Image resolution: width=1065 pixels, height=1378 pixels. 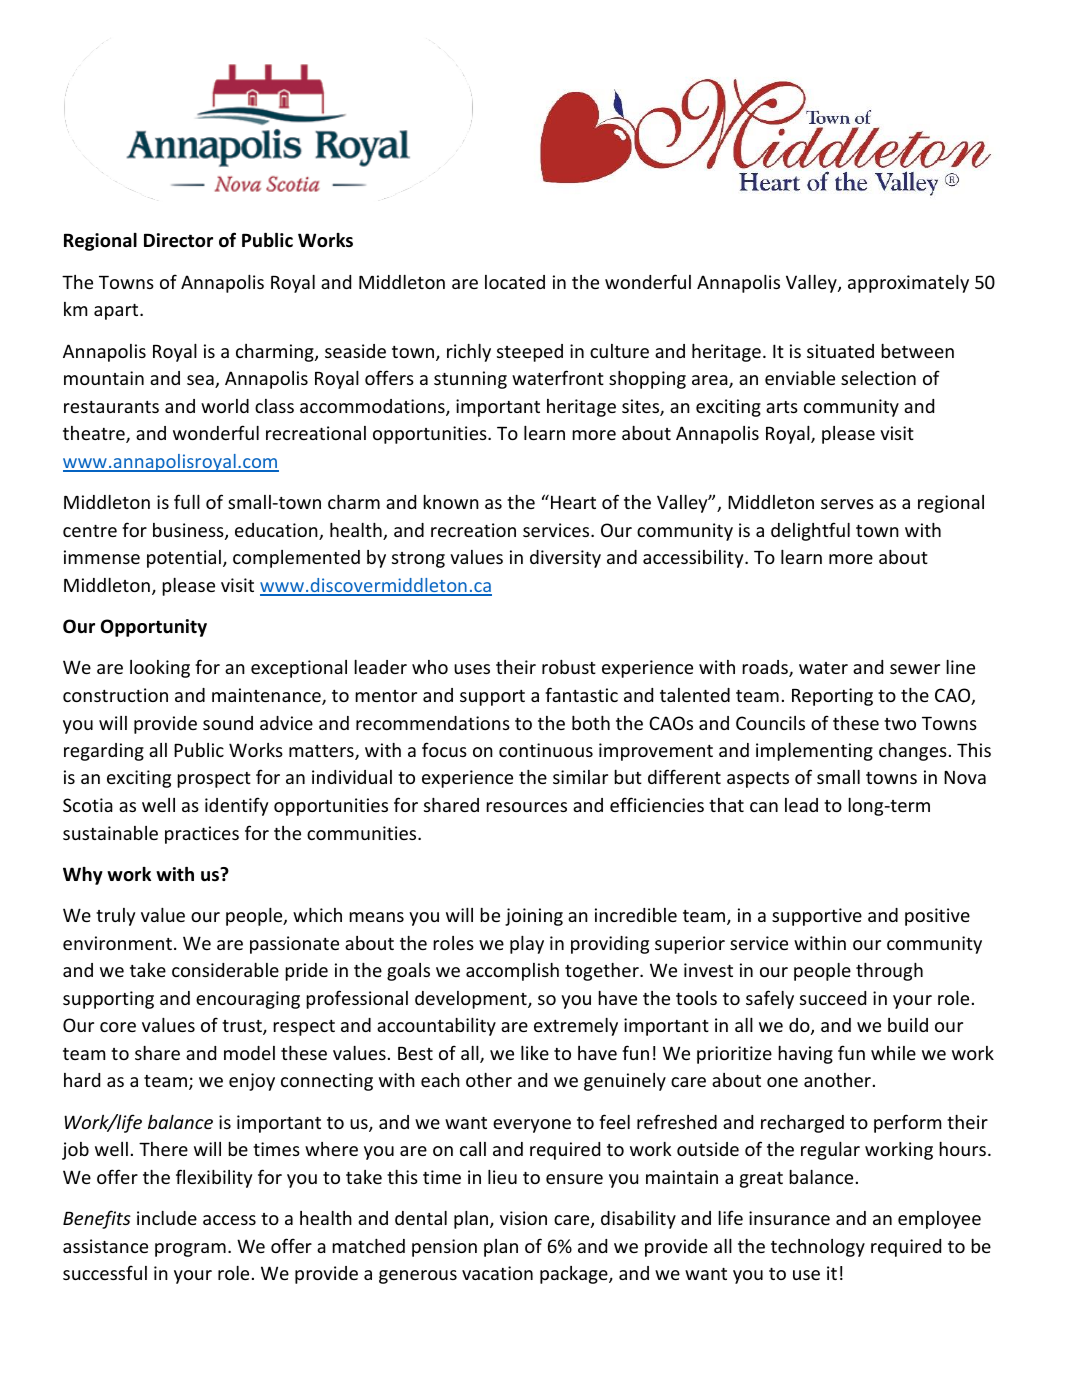 I want to click on positive, so click(x=937, y=917).
